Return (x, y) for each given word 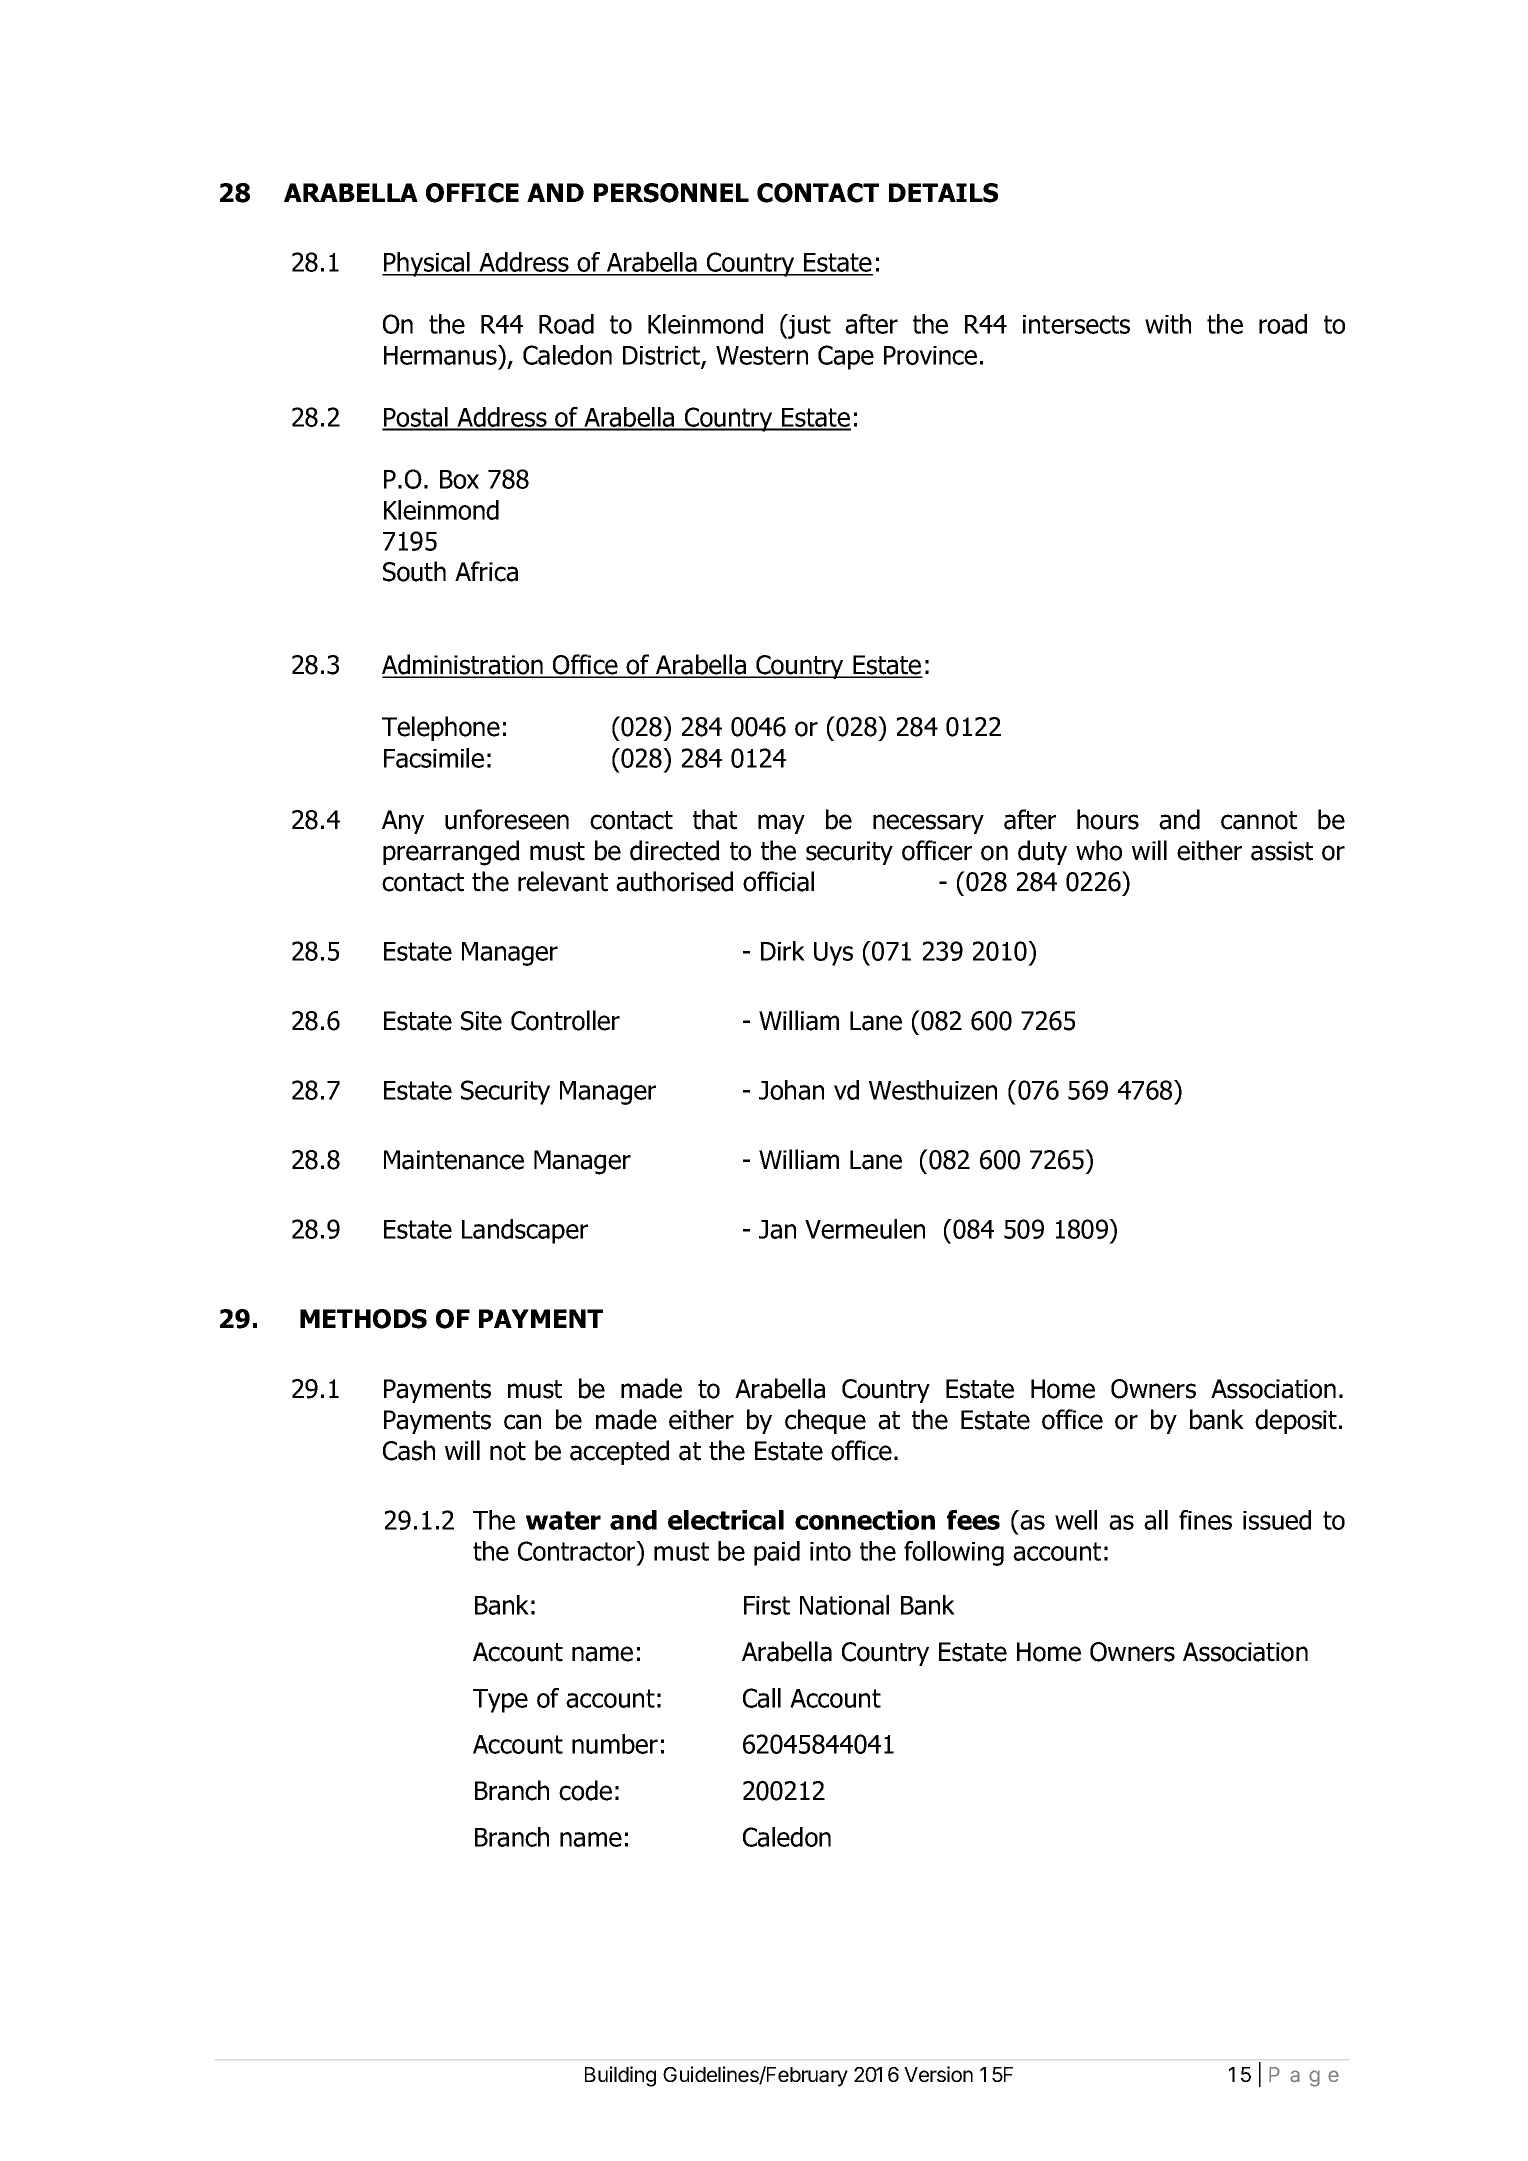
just (808, 326)
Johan (791, 1090)
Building (620, 2076)
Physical (427, 264)
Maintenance (454, 1160)
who (1099, 850)
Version (938, 2074)
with (1168, 324)
